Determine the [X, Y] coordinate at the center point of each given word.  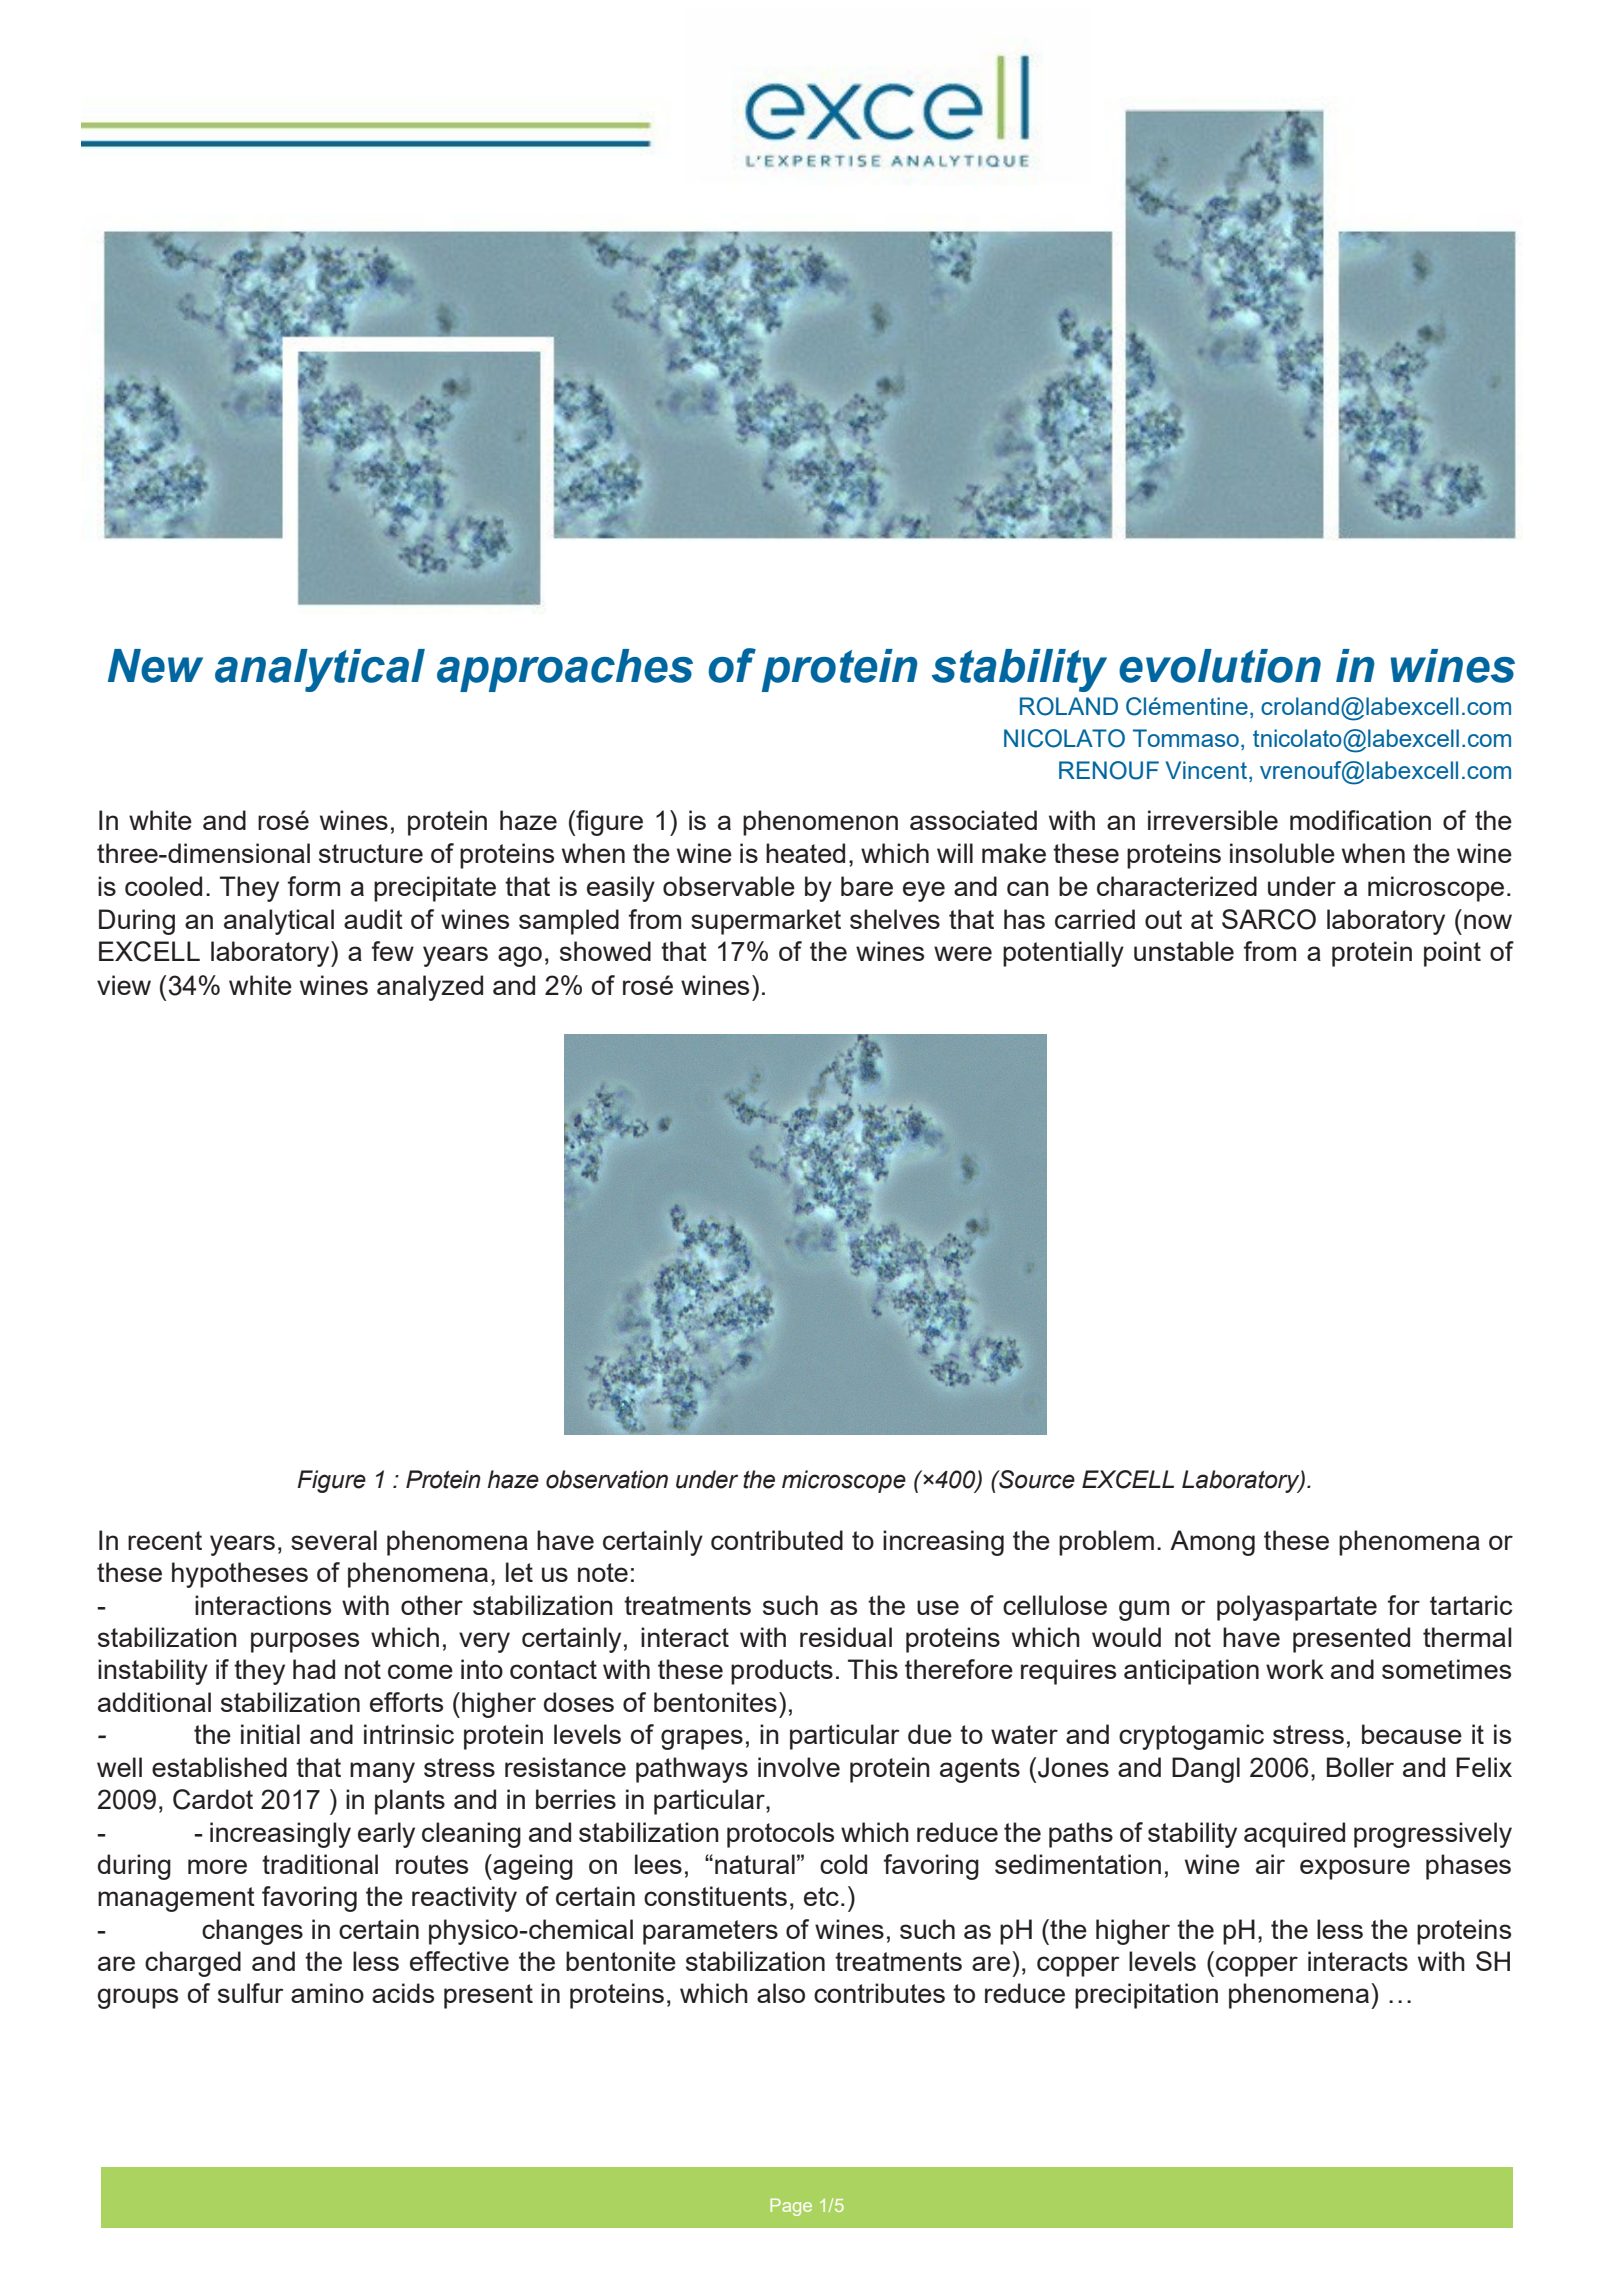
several [334, 1540]
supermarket [766, 922]
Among [1212, 1543]
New [155, 666]
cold [843, 1864]
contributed [777, 1540]
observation [607, 1479]
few [393, 951]
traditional [320, 1864]
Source [1036, 1479]
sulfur [251, 1993]
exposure [1355, 1869]
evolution [1220, 666]
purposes [305, 1642]
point [1452, 954]
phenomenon [820, 823]
